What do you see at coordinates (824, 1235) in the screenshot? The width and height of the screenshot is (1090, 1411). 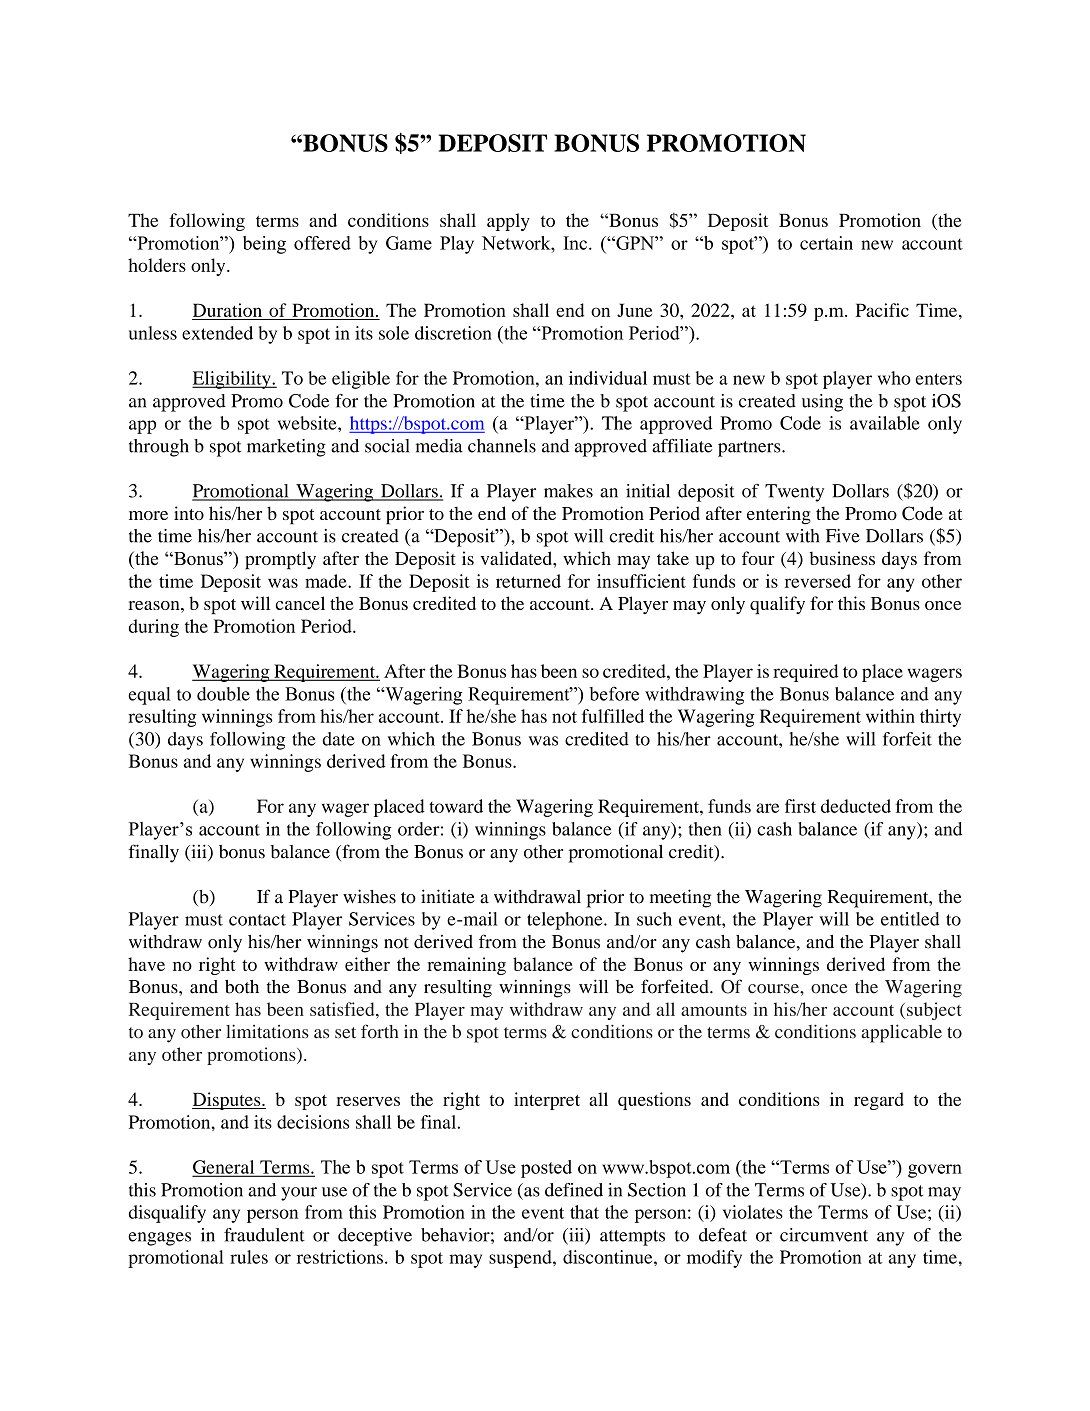 I see `circumvent` at bounding box center [824, 1235].
